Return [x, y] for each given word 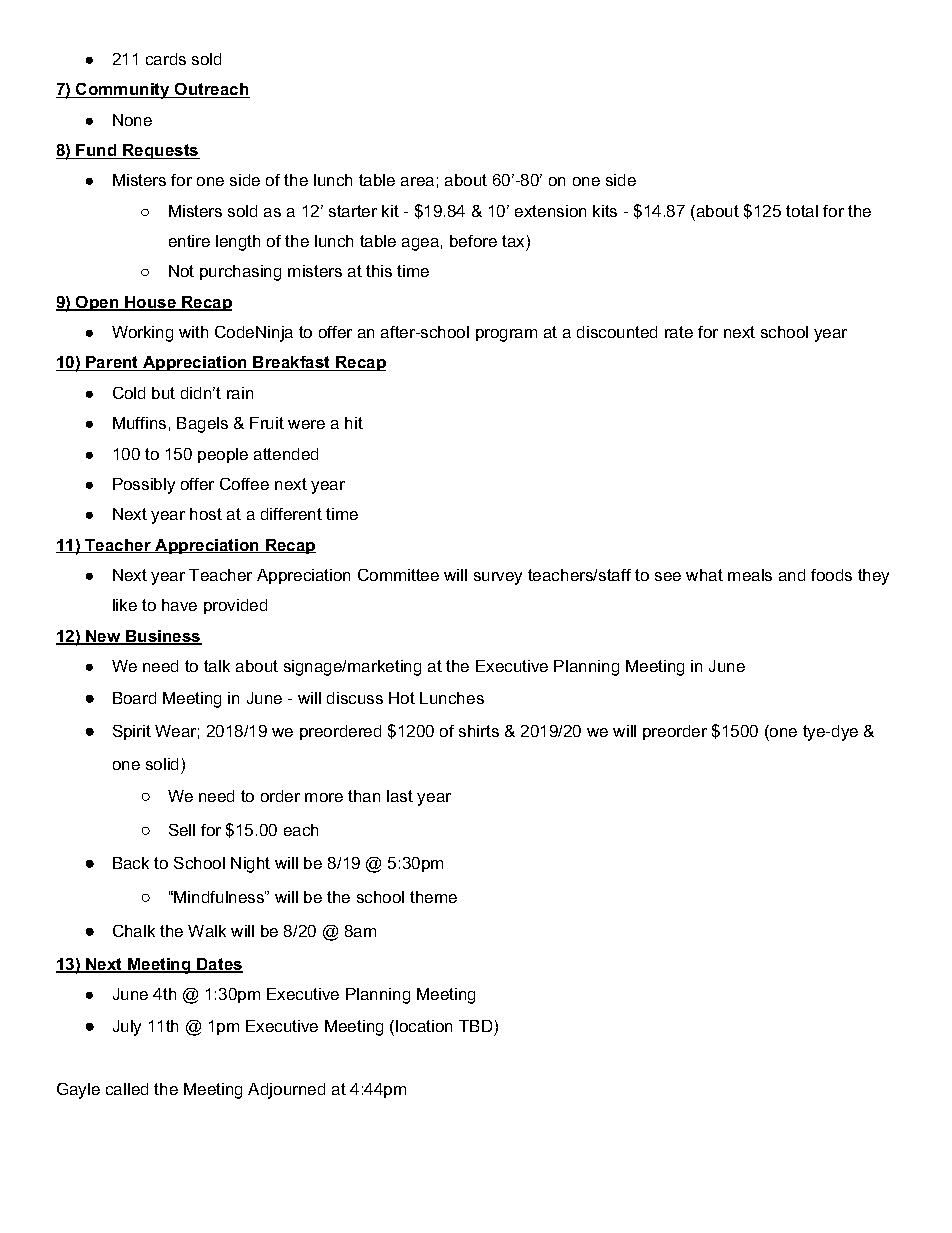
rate [679, 332]
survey [498, 578]
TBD [475, 1026]
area [417, 181]
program [506, 335]
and [792, 575]
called [127, 1089]
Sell [182, 830]
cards [166, 59]
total [802, 211]
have [179, 605]
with [193, 332]
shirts [479, 731]
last [400, 796]
